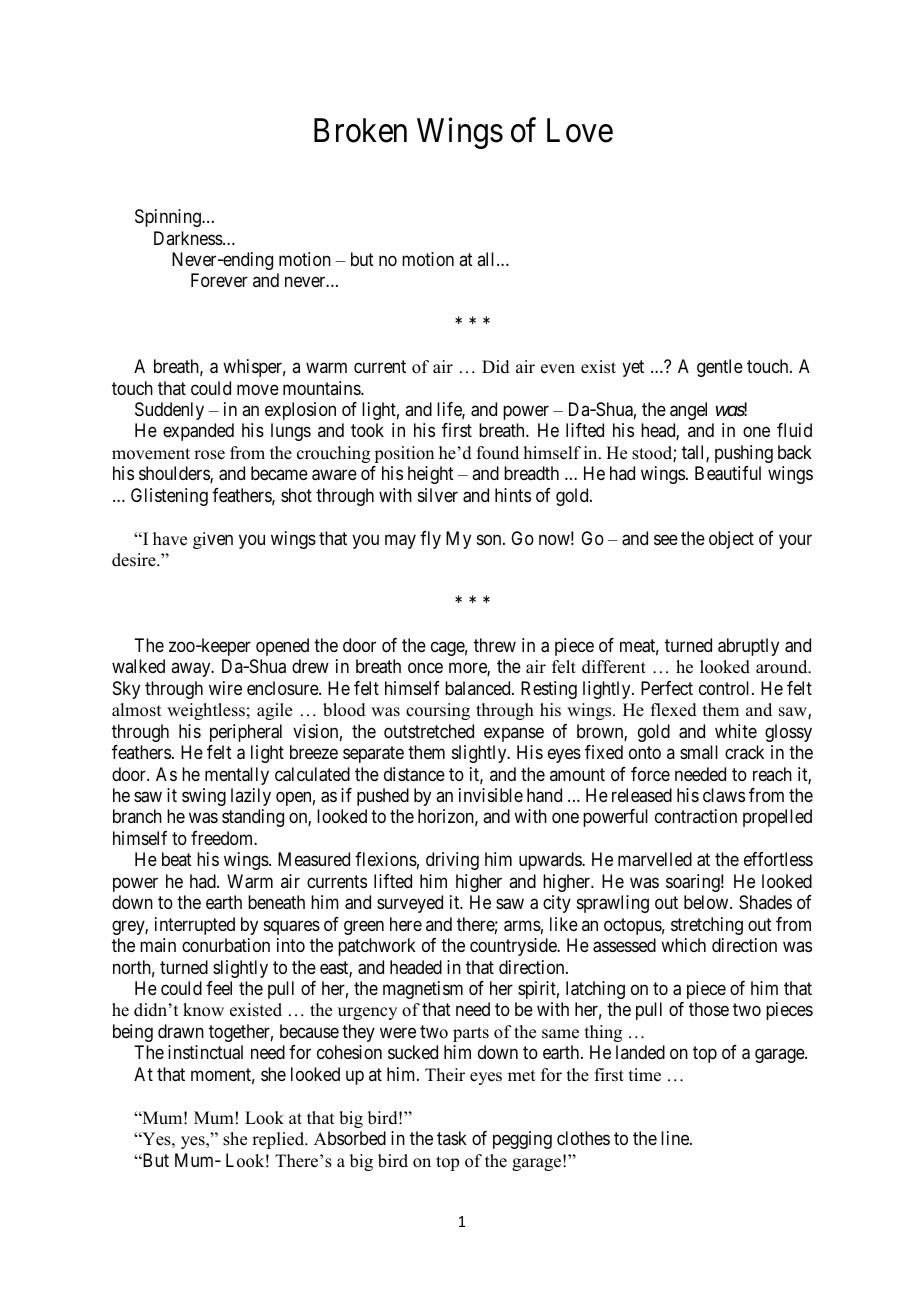 This screenshot has height=1308, width=924. I want to click on angel, so click(688, 411).
